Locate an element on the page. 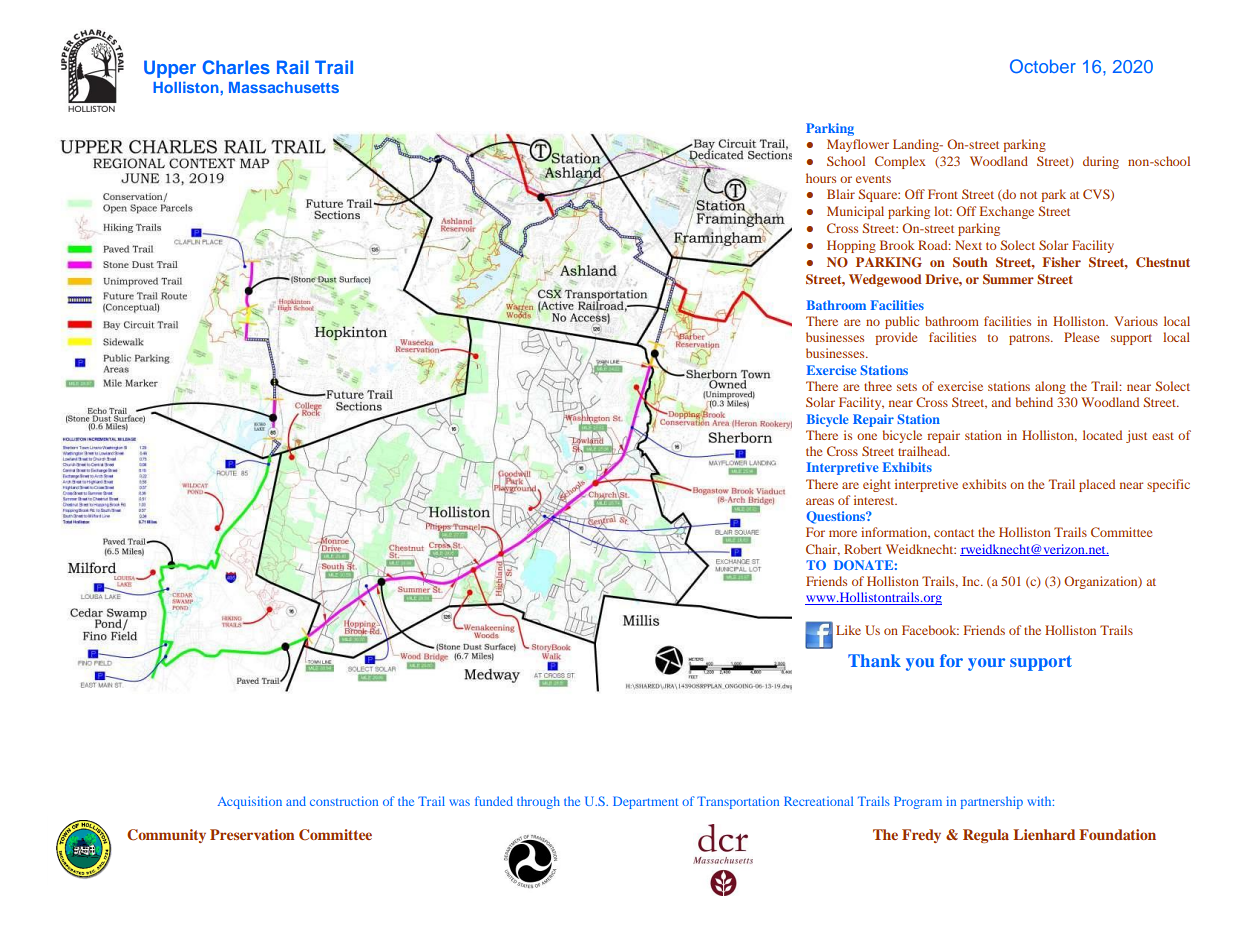 This document has width=1233, height=952. more is located at coordinates (843, 533).
